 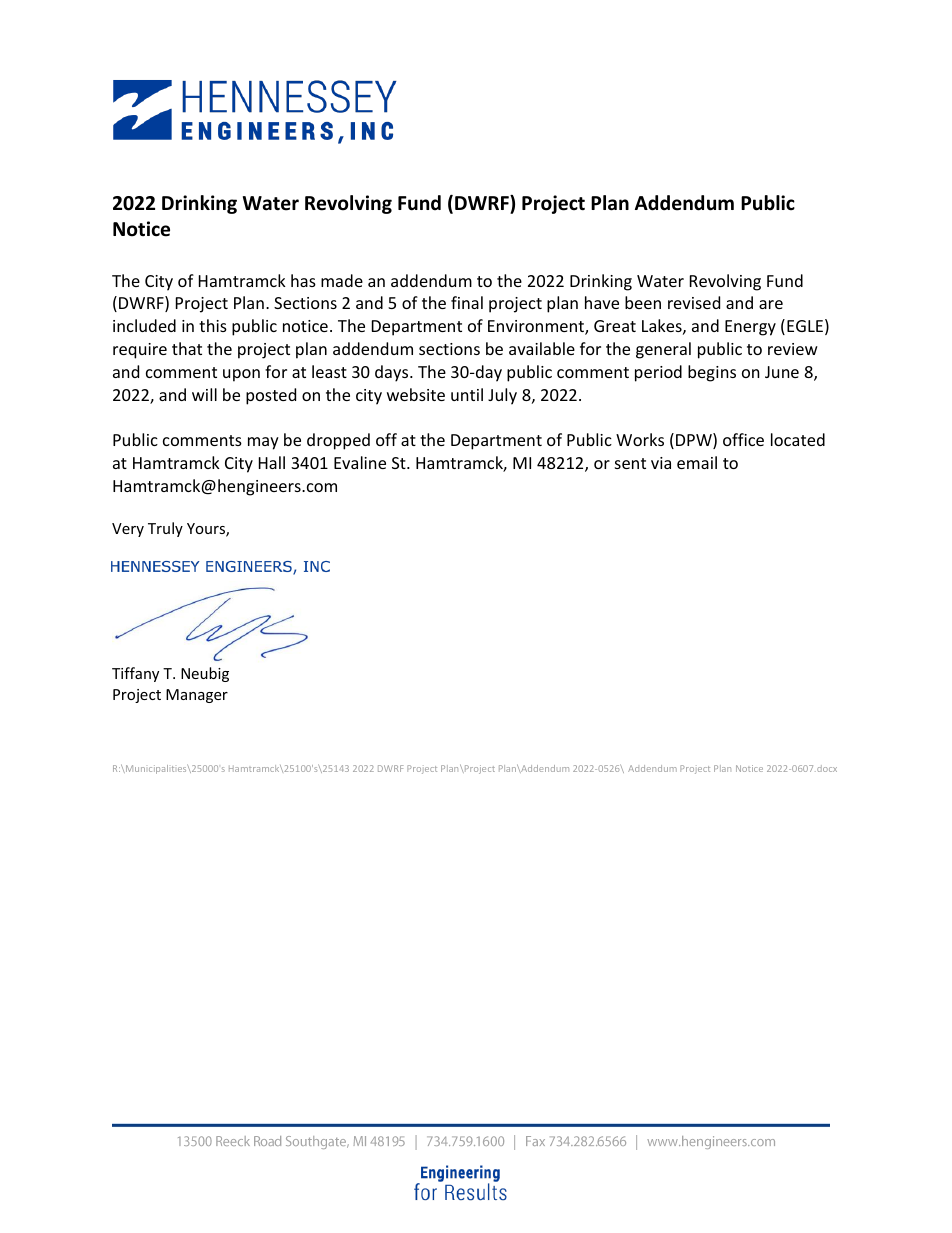 What do you see at coordinates (197, 696) in the page?
I see `Manager` at bounding box center [197, 696].
